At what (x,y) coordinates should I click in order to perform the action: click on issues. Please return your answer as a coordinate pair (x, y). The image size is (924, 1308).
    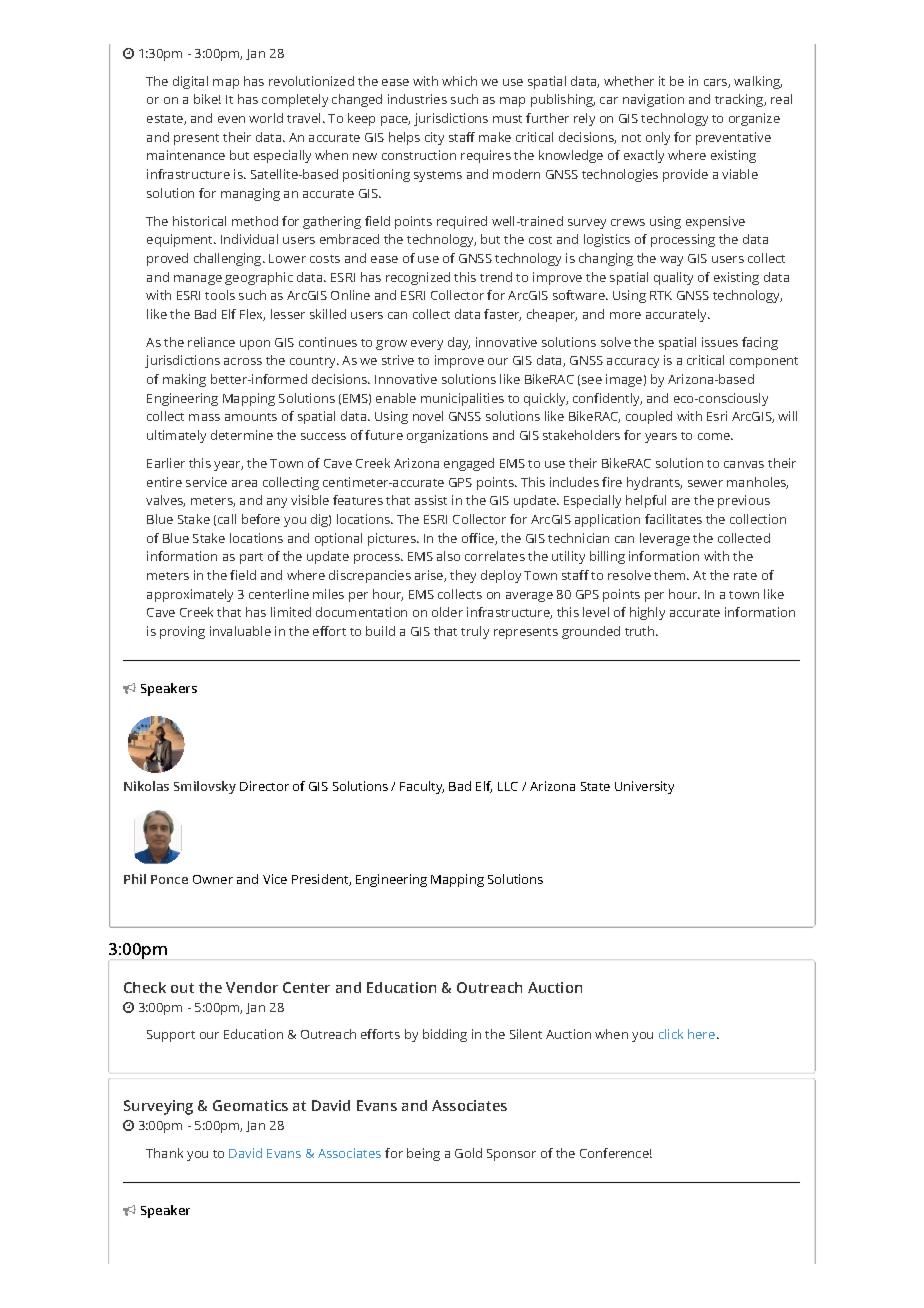
    Looking at the image, I should click on (720, 342).
